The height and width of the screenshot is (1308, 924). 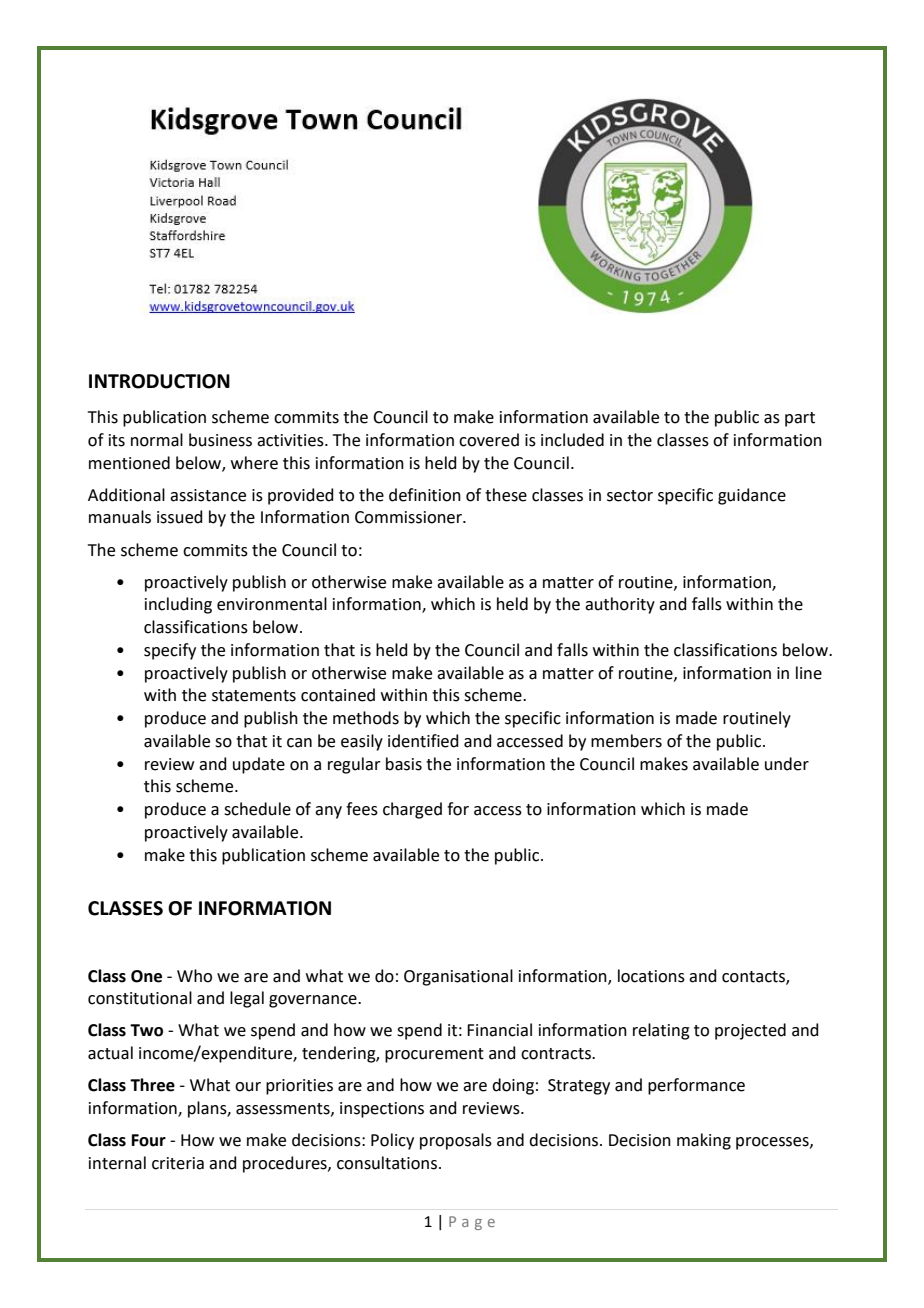 I want to click on Commissioner, so click(x=410, y=517).
